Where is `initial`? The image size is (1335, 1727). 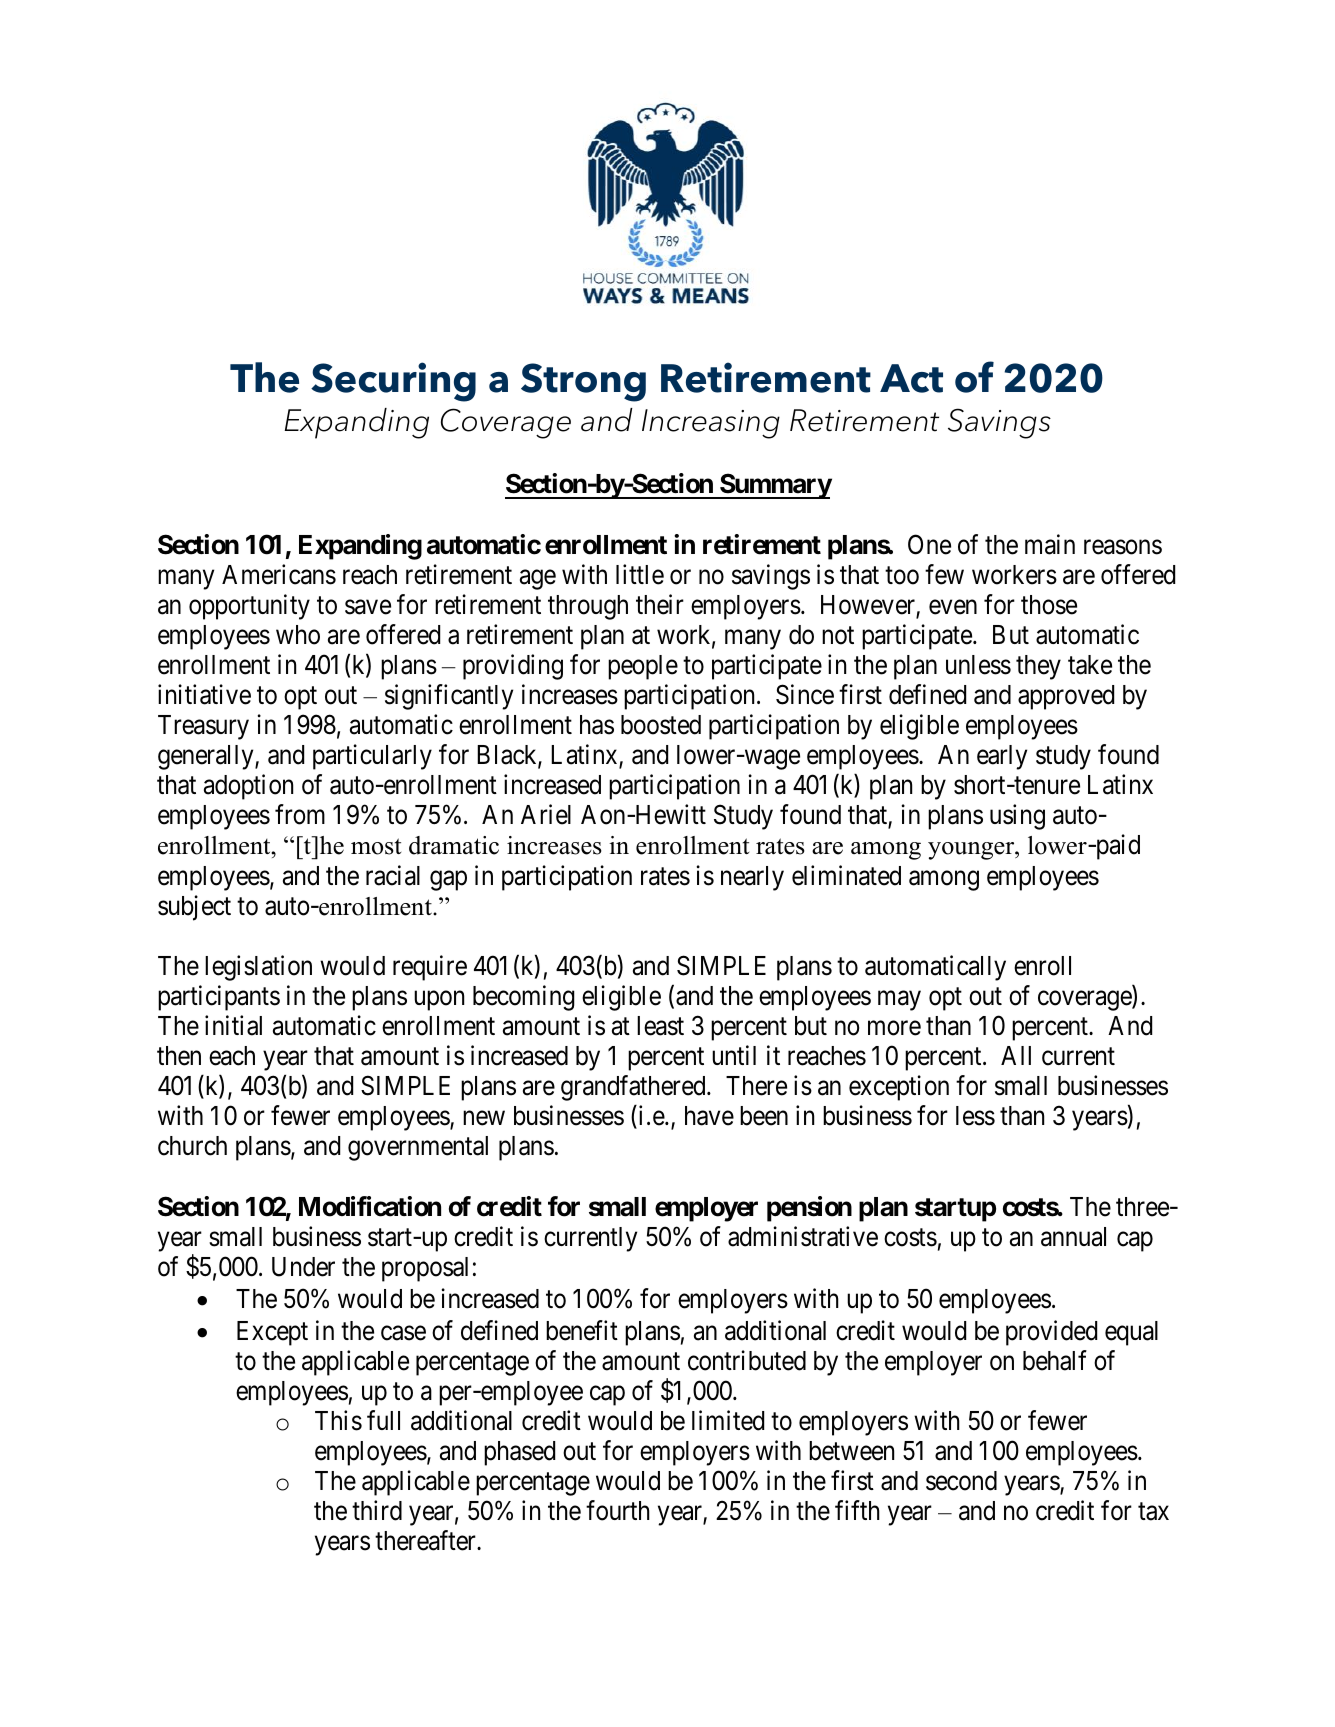 initial is located at coordinates (233, 1025).
